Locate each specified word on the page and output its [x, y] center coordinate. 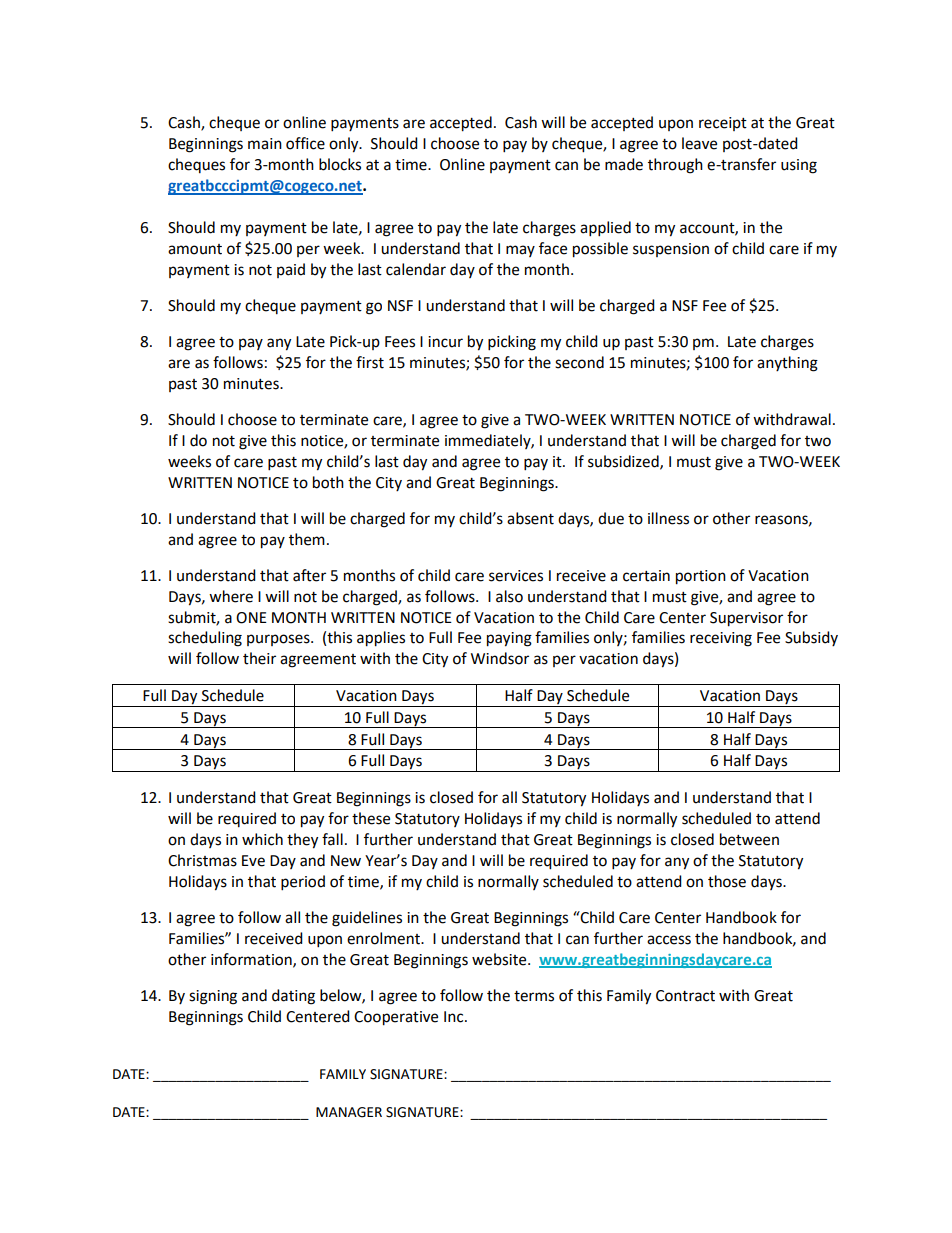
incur [445, 342]
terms [534, 996]
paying [509, 639]
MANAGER [349, 1112]
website [500, 959]
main [265, 144]
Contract [685, 996]
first [370, 362]
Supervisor [746, 619]
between [749, 839]
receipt [723, 124]
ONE [251, 618]
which [262, 839]
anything [787, 364]
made [624, 164]
